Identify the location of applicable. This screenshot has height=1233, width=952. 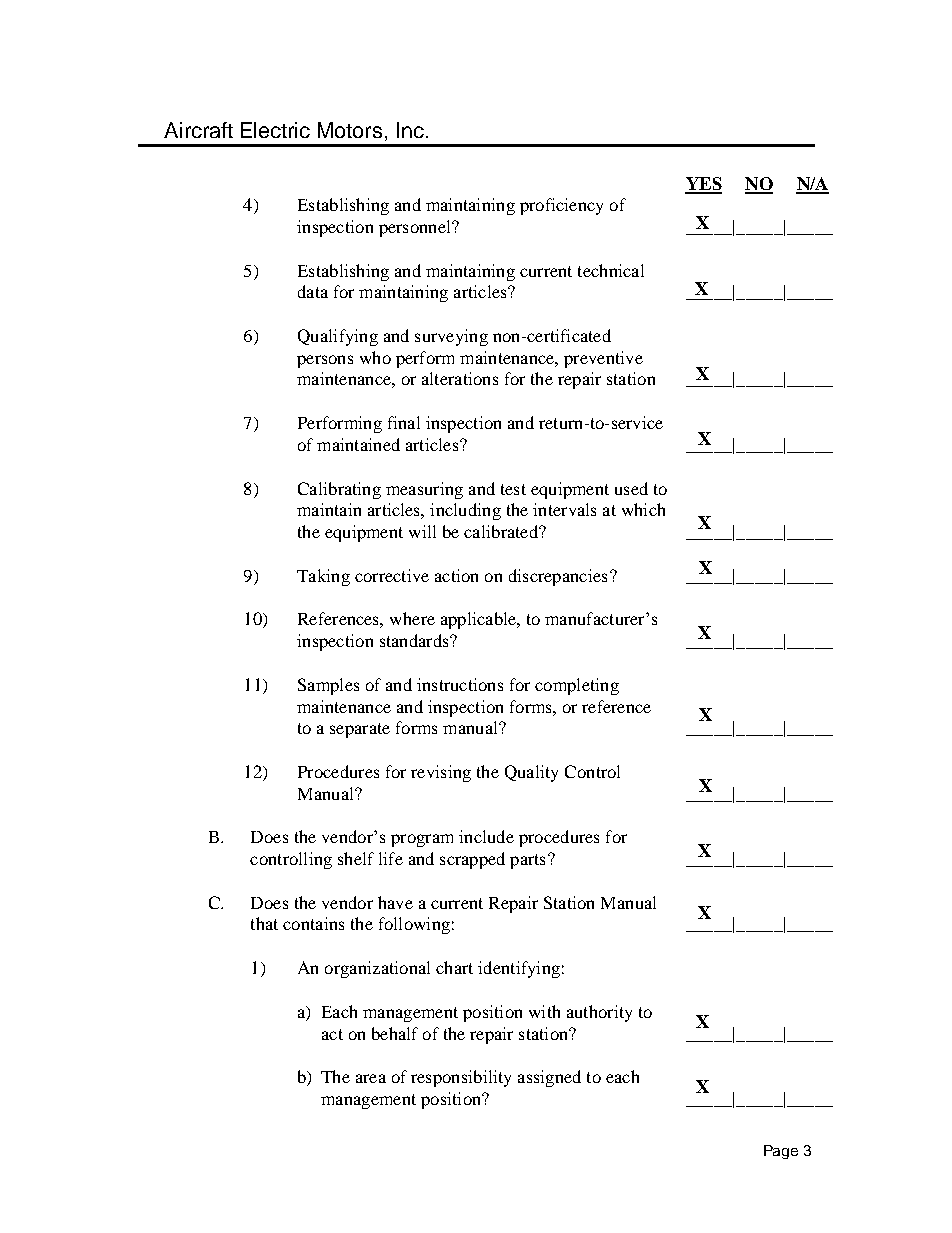
(480, 620).
